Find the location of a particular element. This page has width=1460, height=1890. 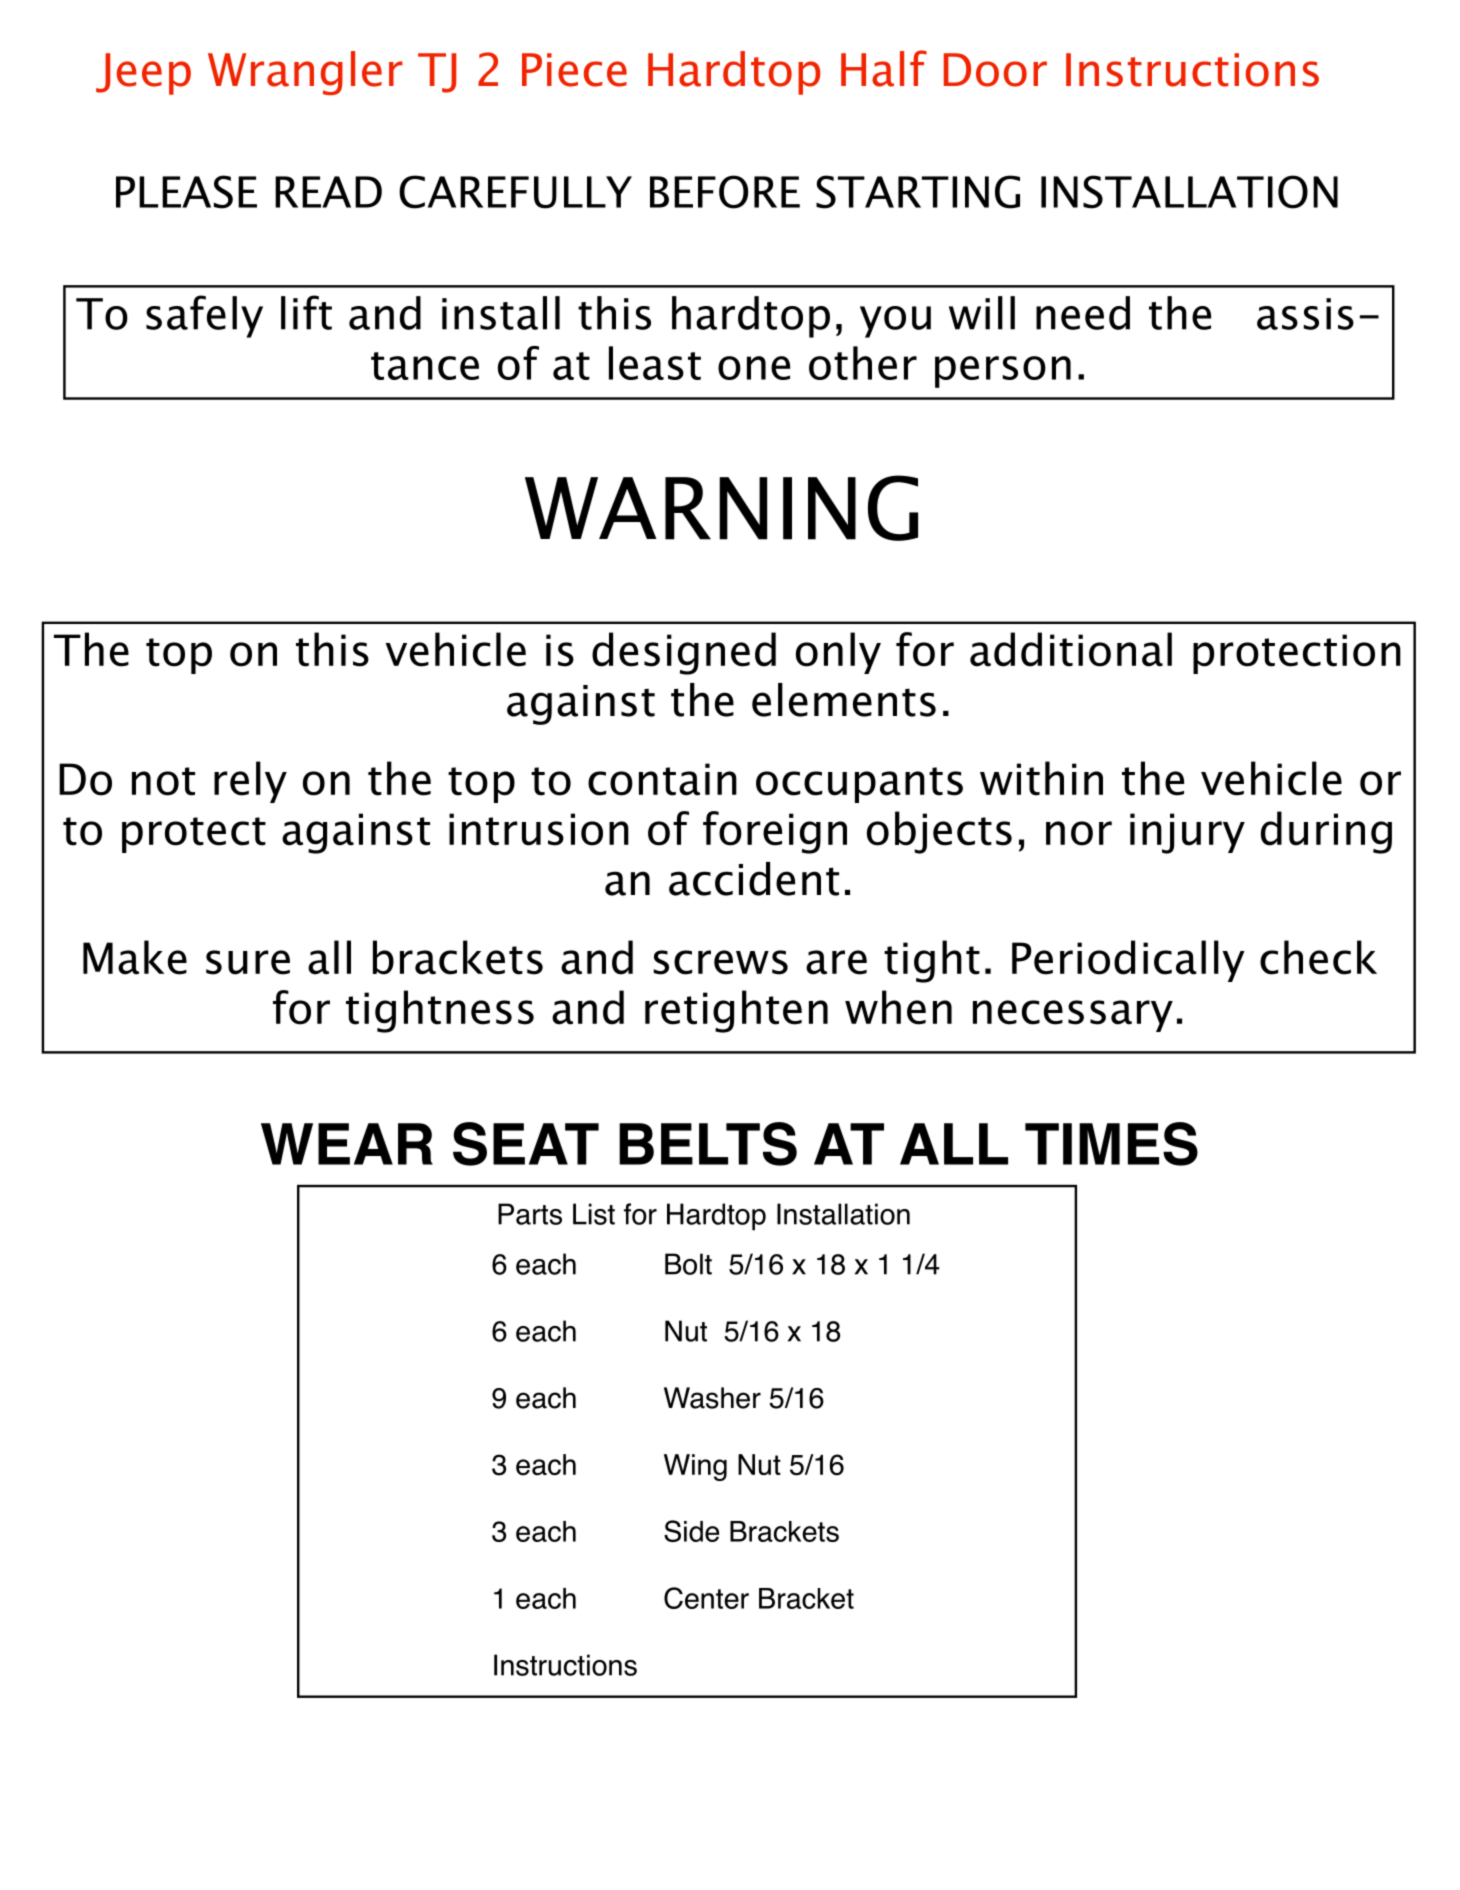

rely is located at coordinates (250, 782).
